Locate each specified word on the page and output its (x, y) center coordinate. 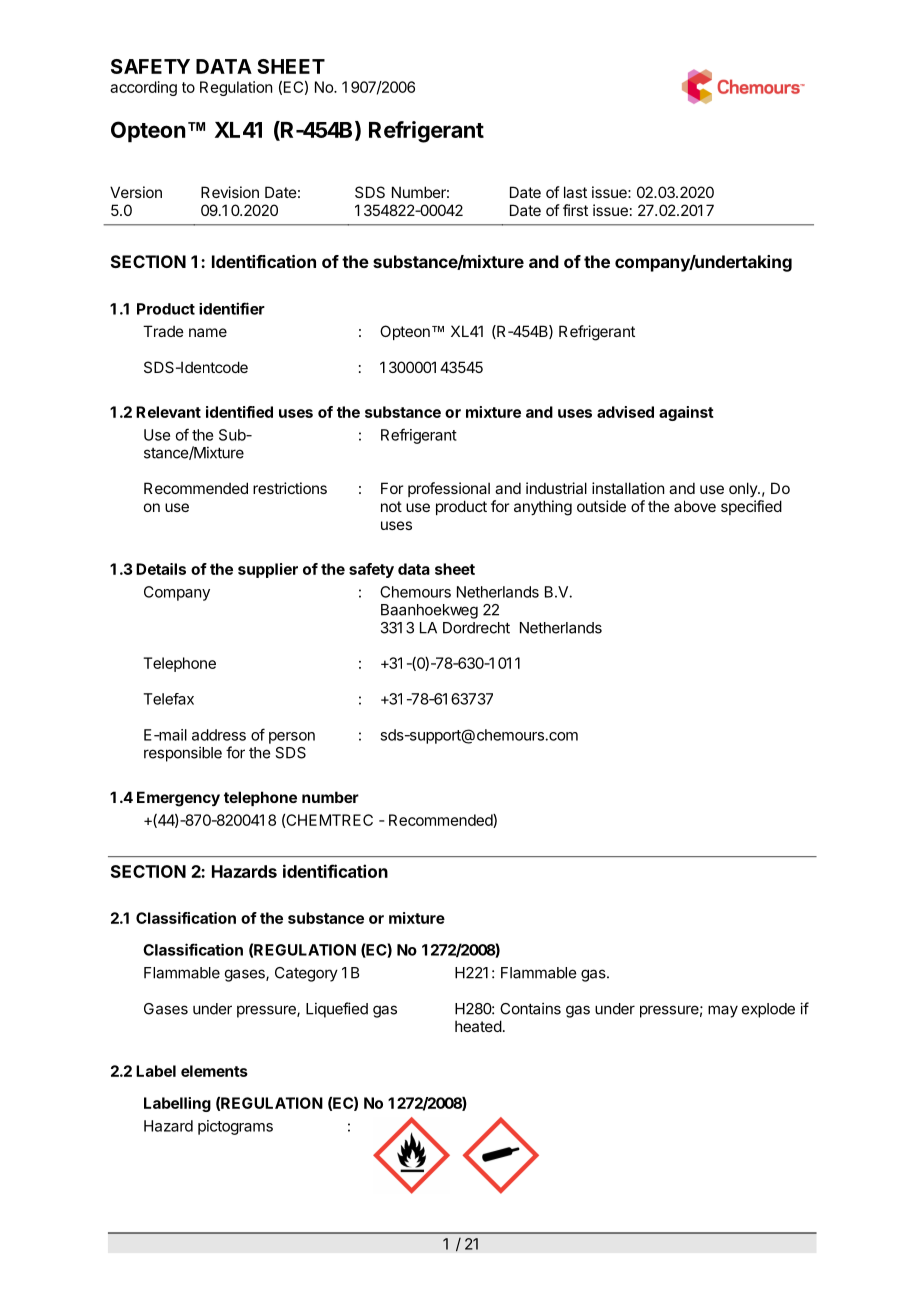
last (575, 192)
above (695, 506)
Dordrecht (476, 628)
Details (161, 569)
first (575, 210)
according (143, 88)
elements (214, 1071)
